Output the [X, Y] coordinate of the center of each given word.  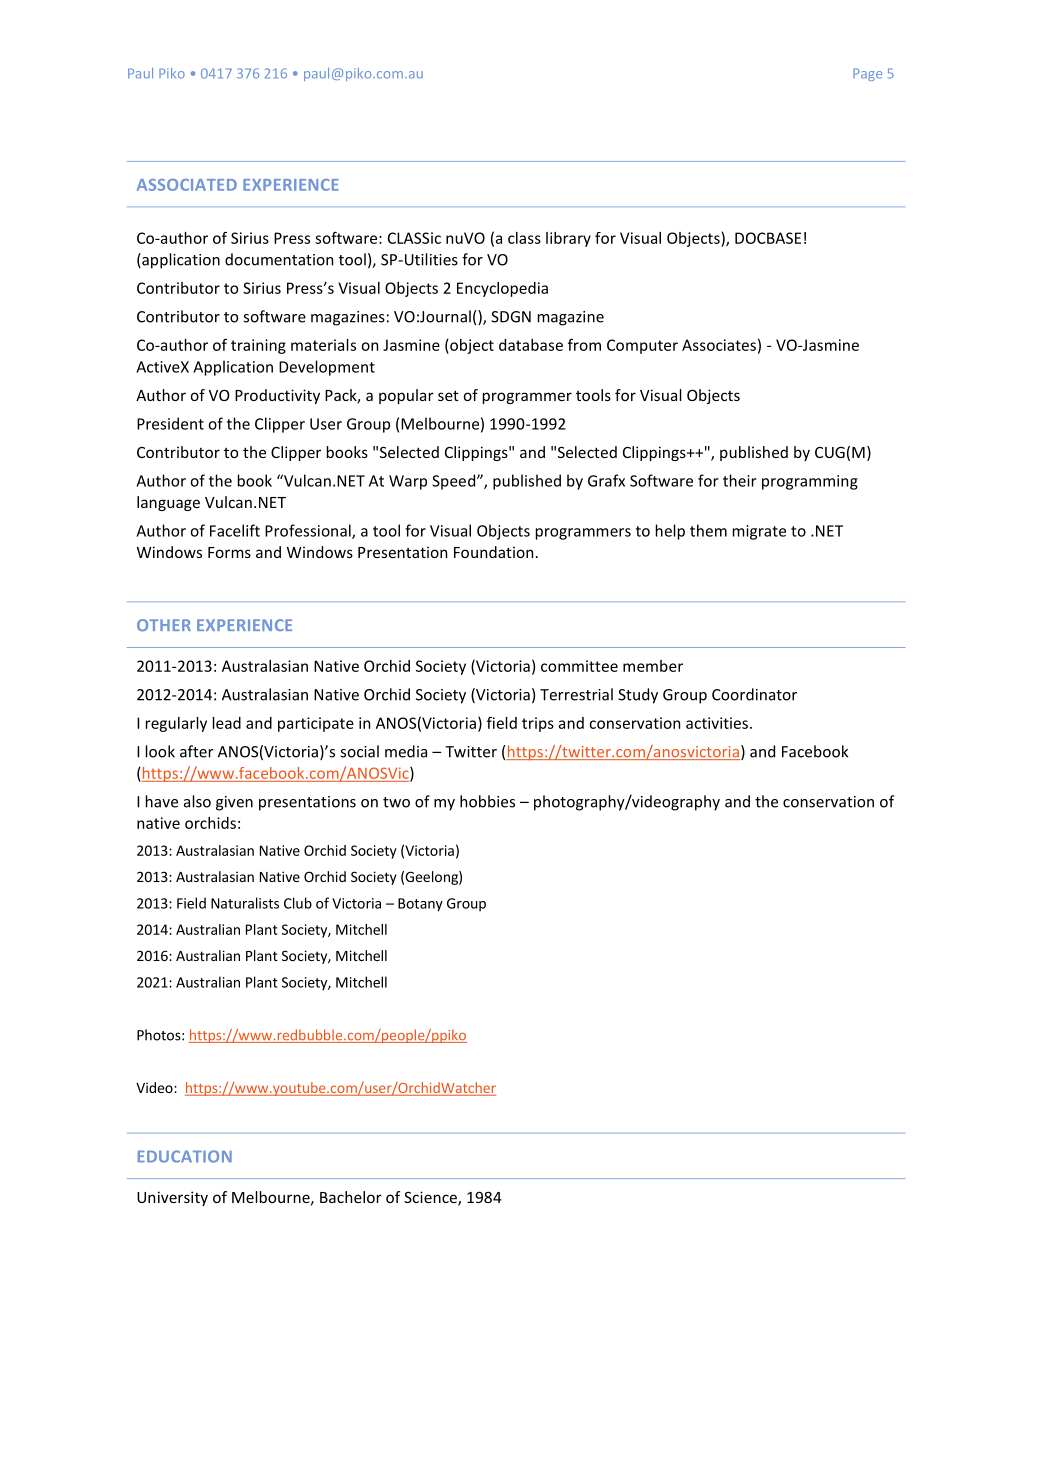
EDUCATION [185, 1156]
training [258, 346]
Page [867, 74]
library [568, 239]
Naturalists [245, 903]
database [531, 345]
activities [717, 723]
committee [579, 666]
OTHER [164, 625]
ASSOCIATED [187, 185]
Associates [719, 345]
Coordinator [754, 694]
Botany [420, 905]
